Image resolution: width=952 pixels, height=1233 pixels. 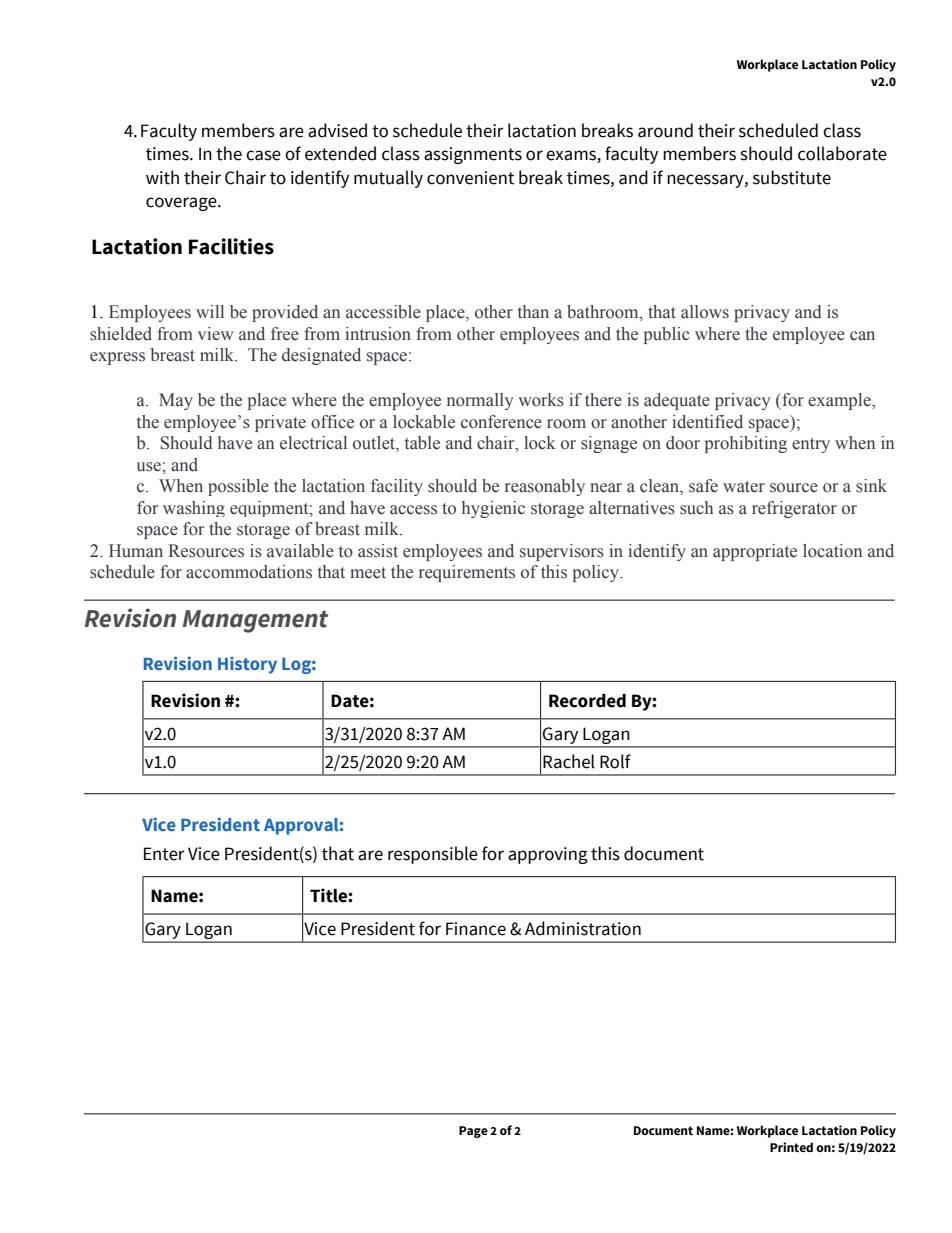 What do you see at coordinates (467, 573) in the page?
I see `requirements` at bounding box center [467, 573].
